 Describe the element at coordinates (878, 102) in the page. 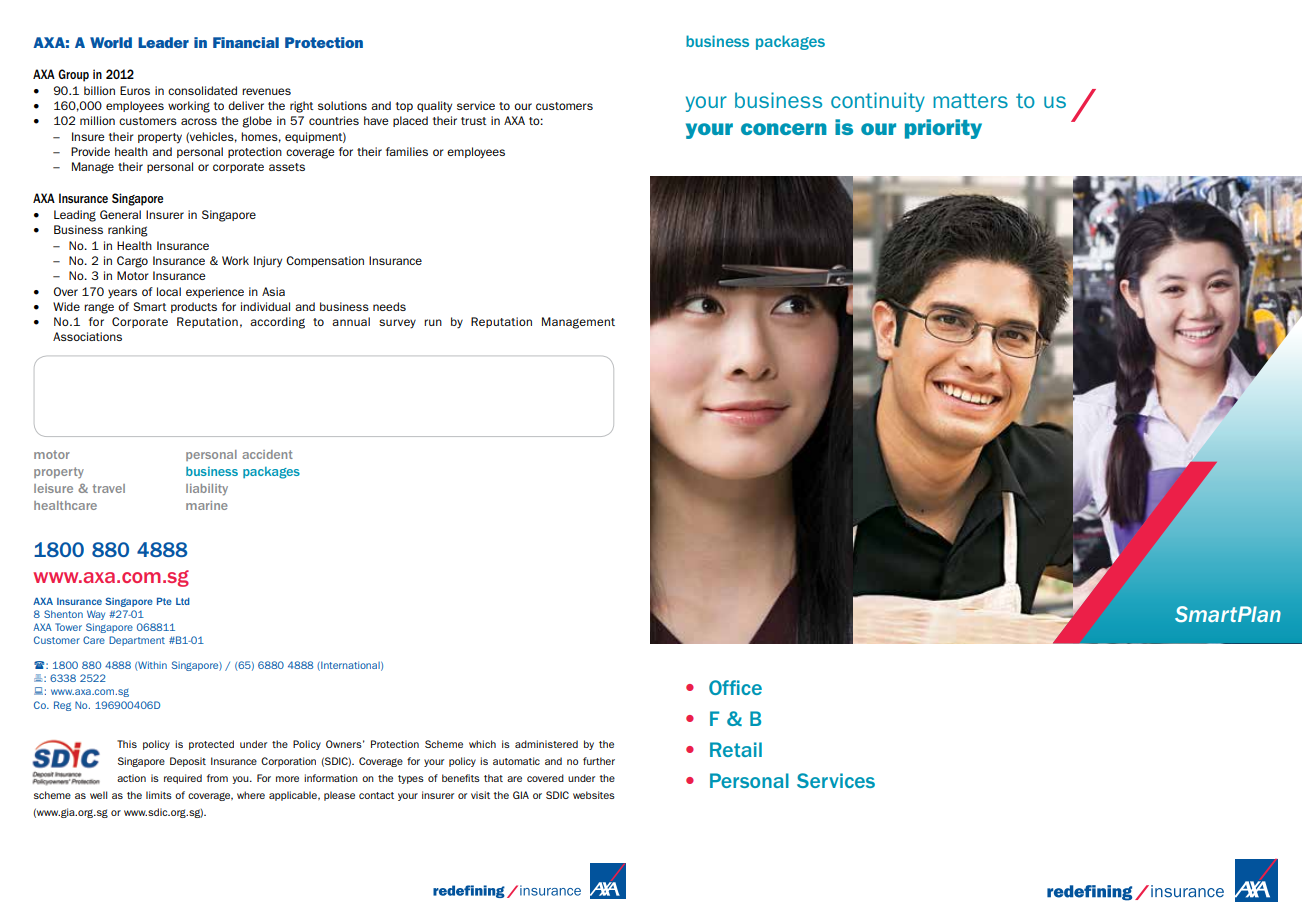

I see `continuity` at that location.
